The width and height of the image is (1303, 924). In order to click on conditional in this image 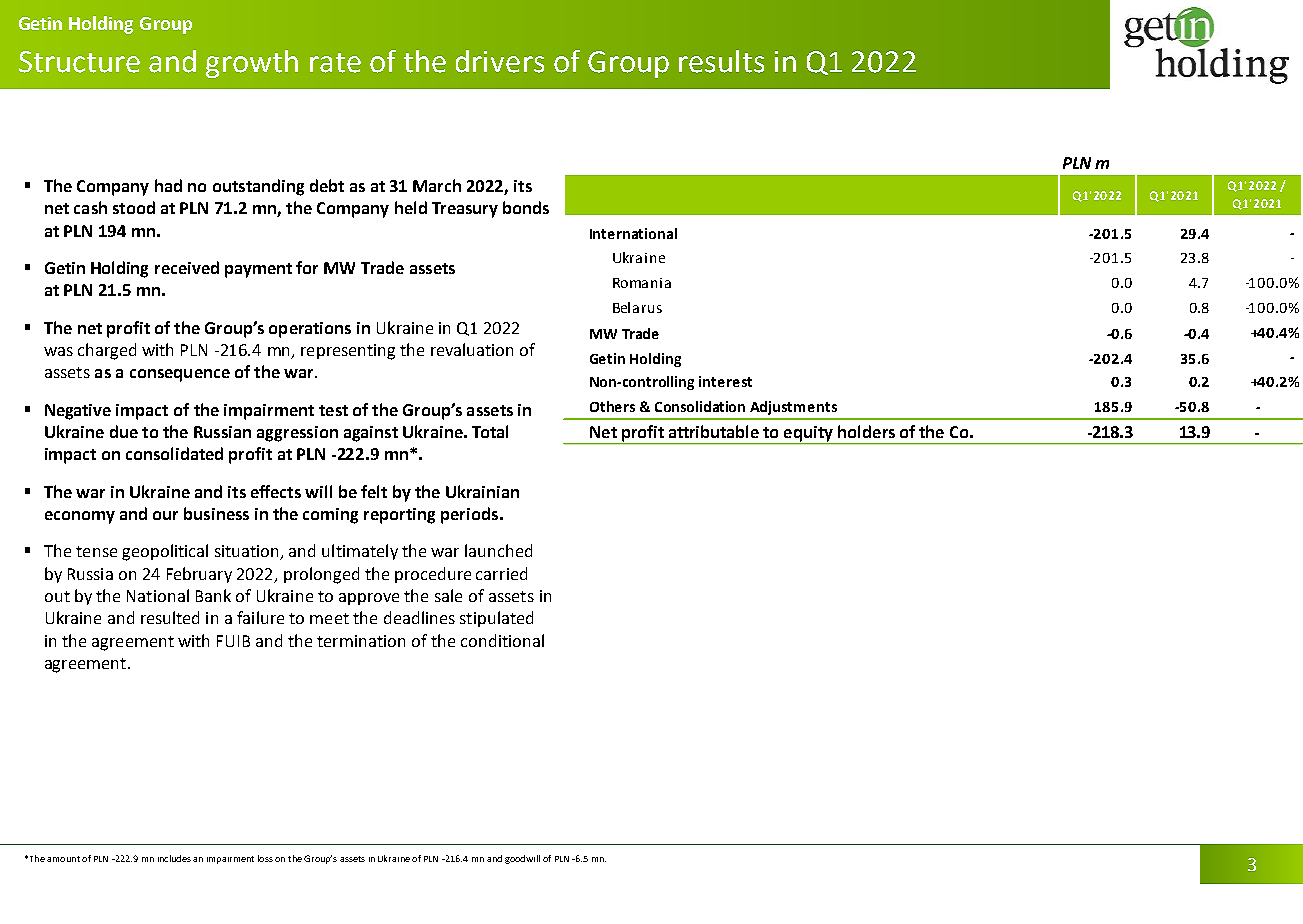, I will do `click(502, 640)`.
